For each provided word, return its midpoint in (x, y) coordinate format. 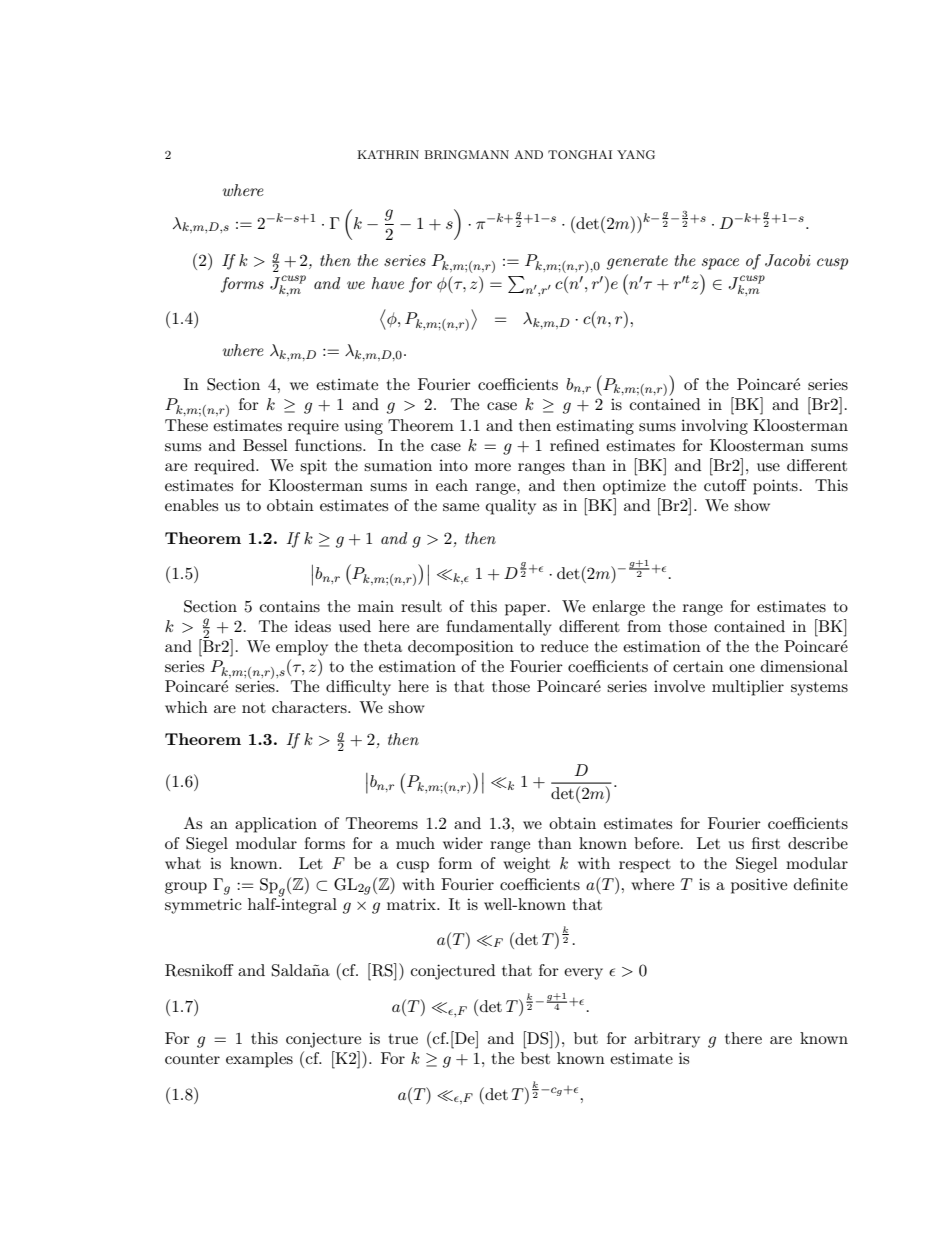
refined (574, 445)
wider (463, 843)
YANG (636, 155)
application (276, 825)
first (766, 843)
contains (290, 606)
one (742, 668)
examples (259, 1060)
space (720, 264)
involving (714, 427)
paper (525, 610)
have (388, 283)
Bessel (265, 445)
